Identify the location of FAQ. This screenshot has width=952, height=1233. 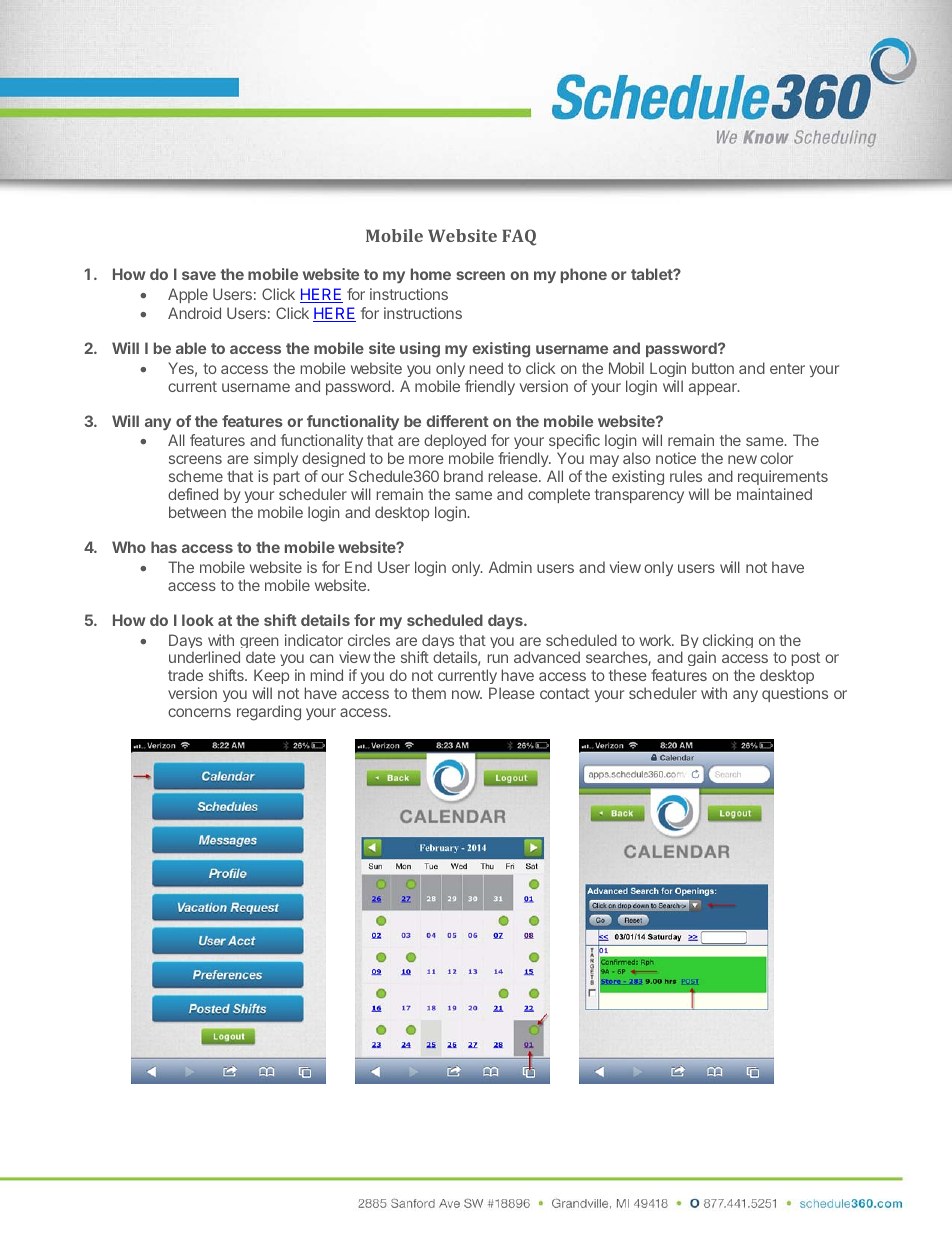
(519, 237).
